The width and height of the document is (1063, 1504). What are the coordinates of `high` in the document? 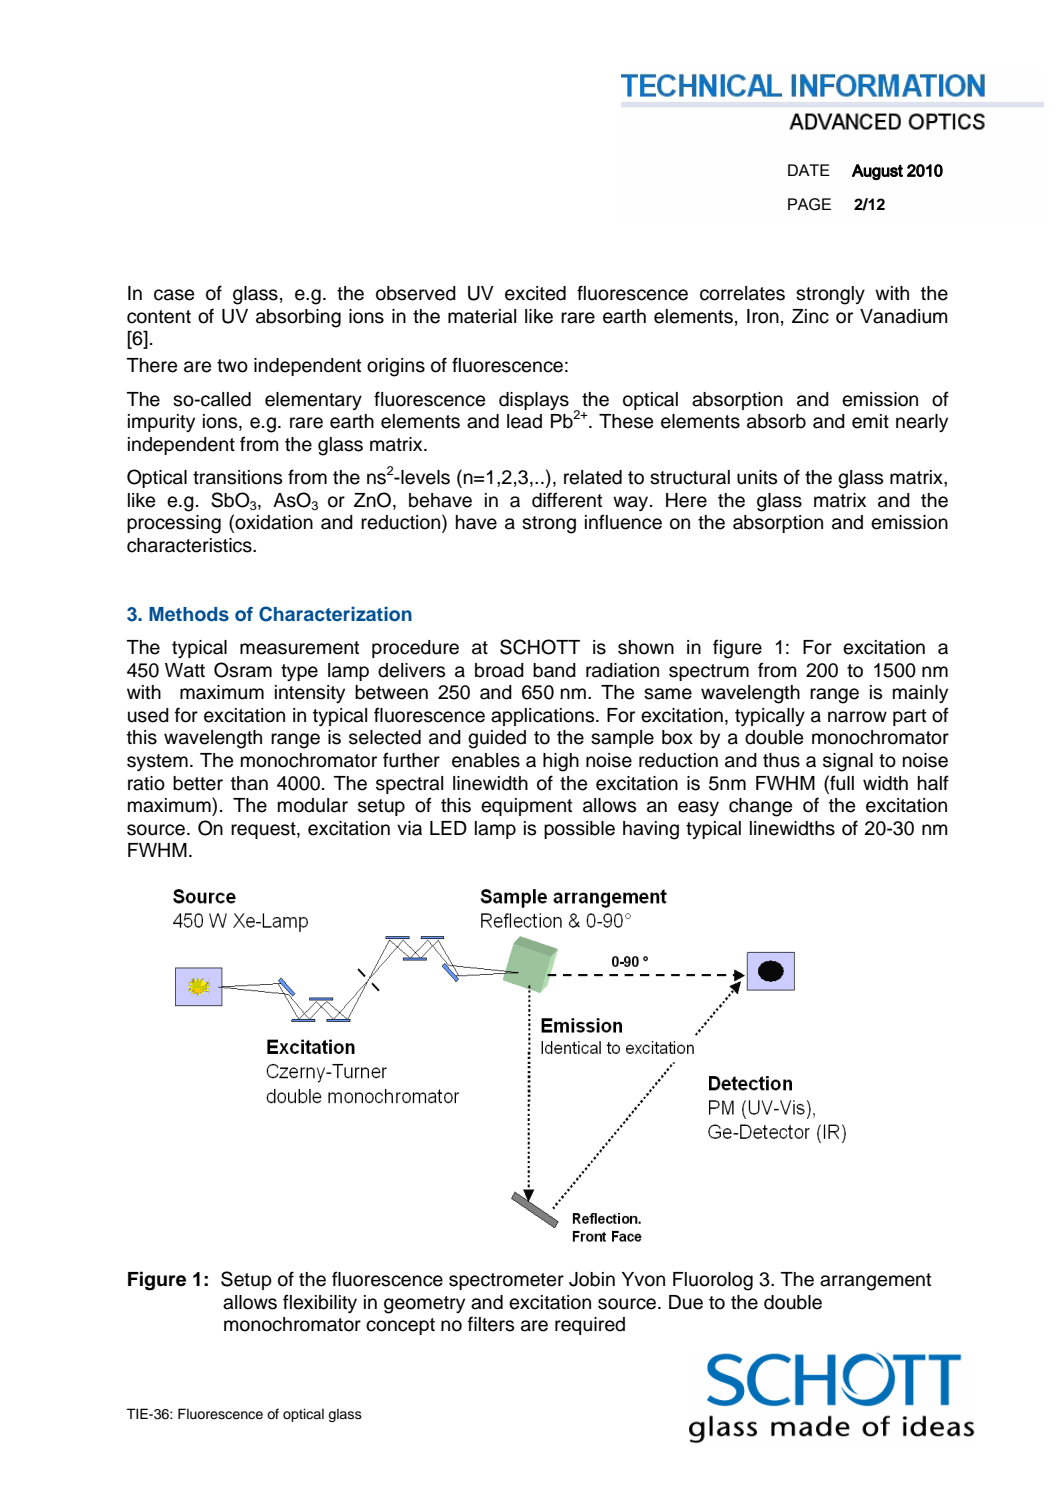 It's located at (561, 762).
